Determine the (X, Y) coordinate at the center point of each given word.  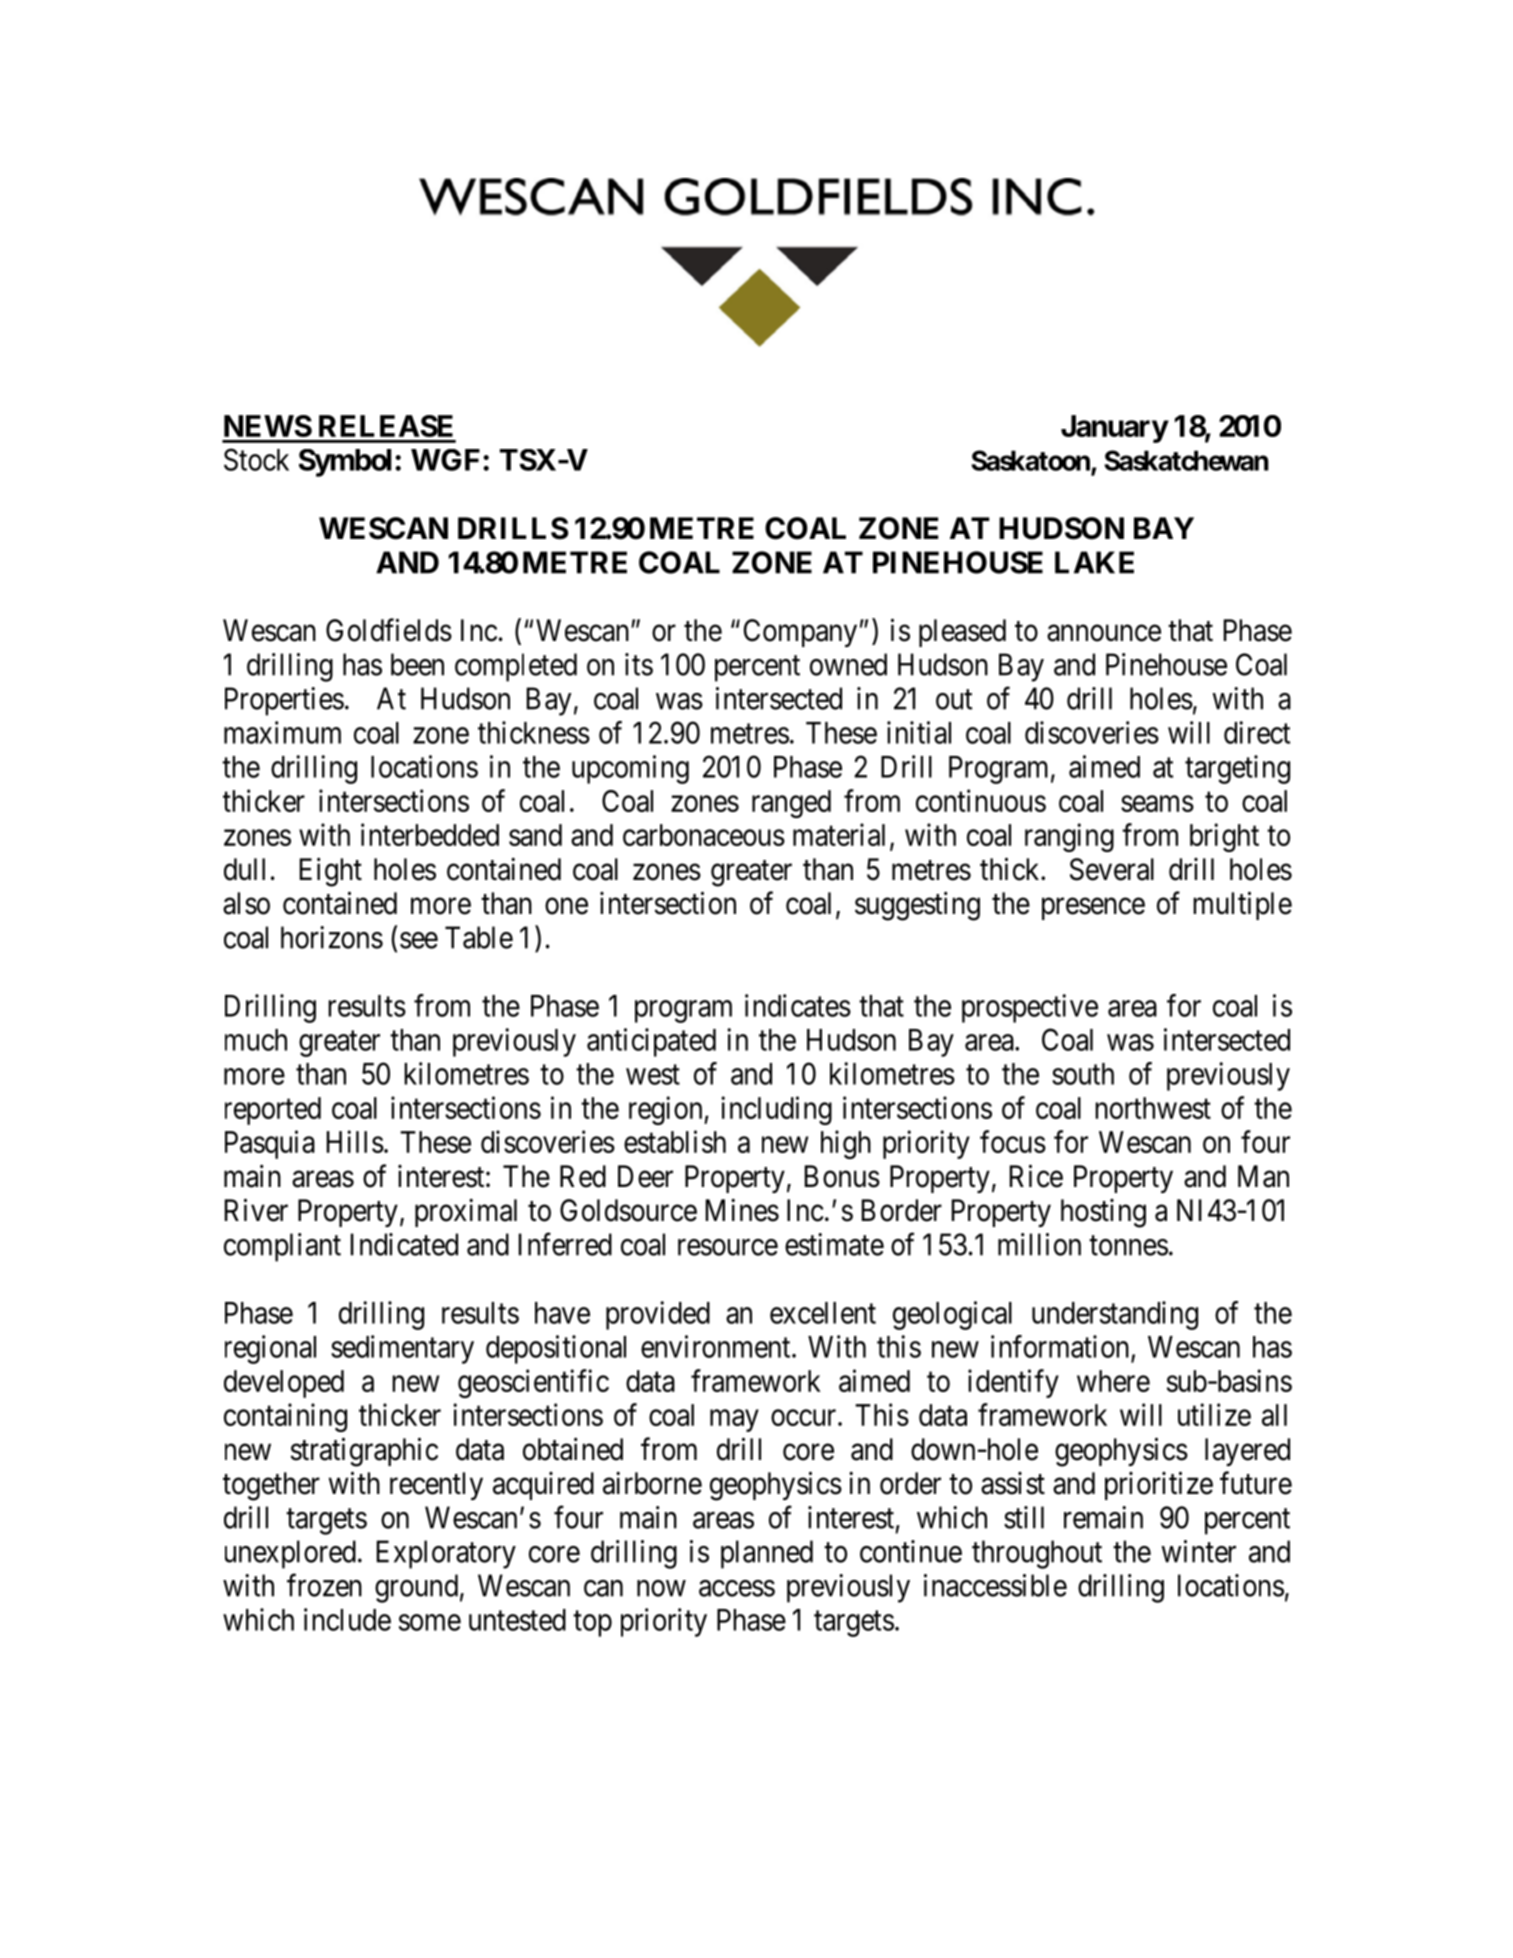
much (256, 1040)
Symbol (345, 463)
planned (767, 1554)
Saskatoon (1031, 461)
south (1083, 1074)
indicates (798, 1005)
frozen (324, 1585)
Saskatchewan (1186, 460)
